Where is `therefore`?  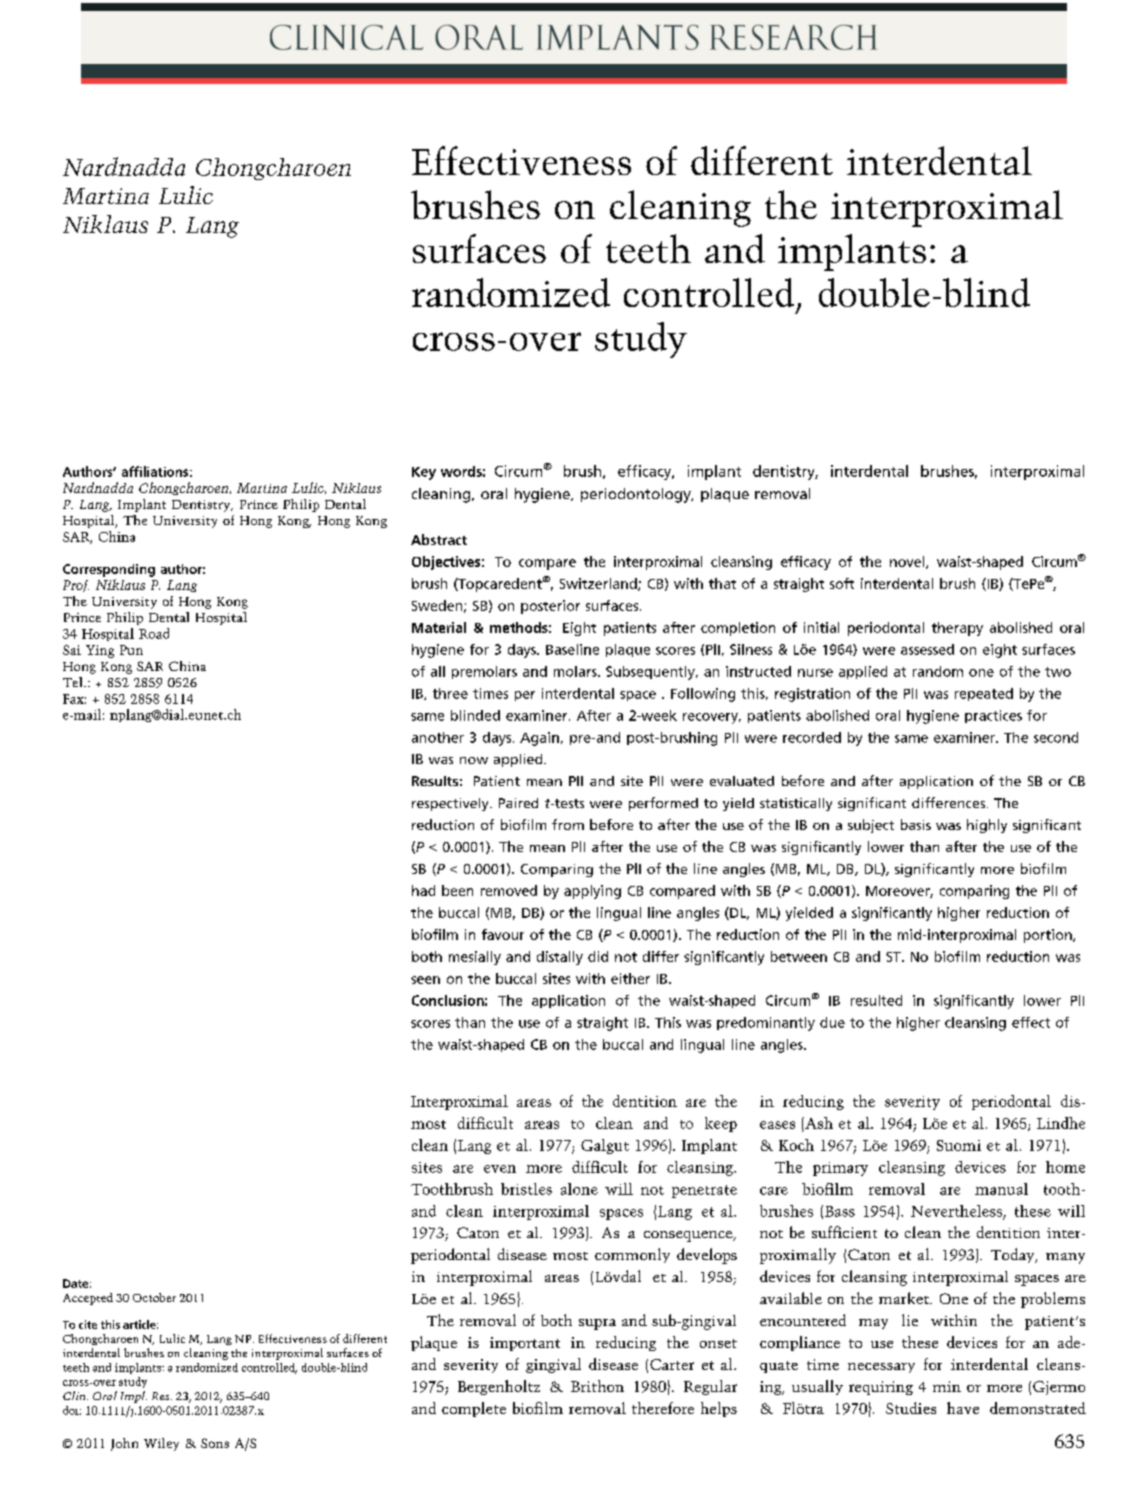 therefore is located at coordinates (663, 1408).
